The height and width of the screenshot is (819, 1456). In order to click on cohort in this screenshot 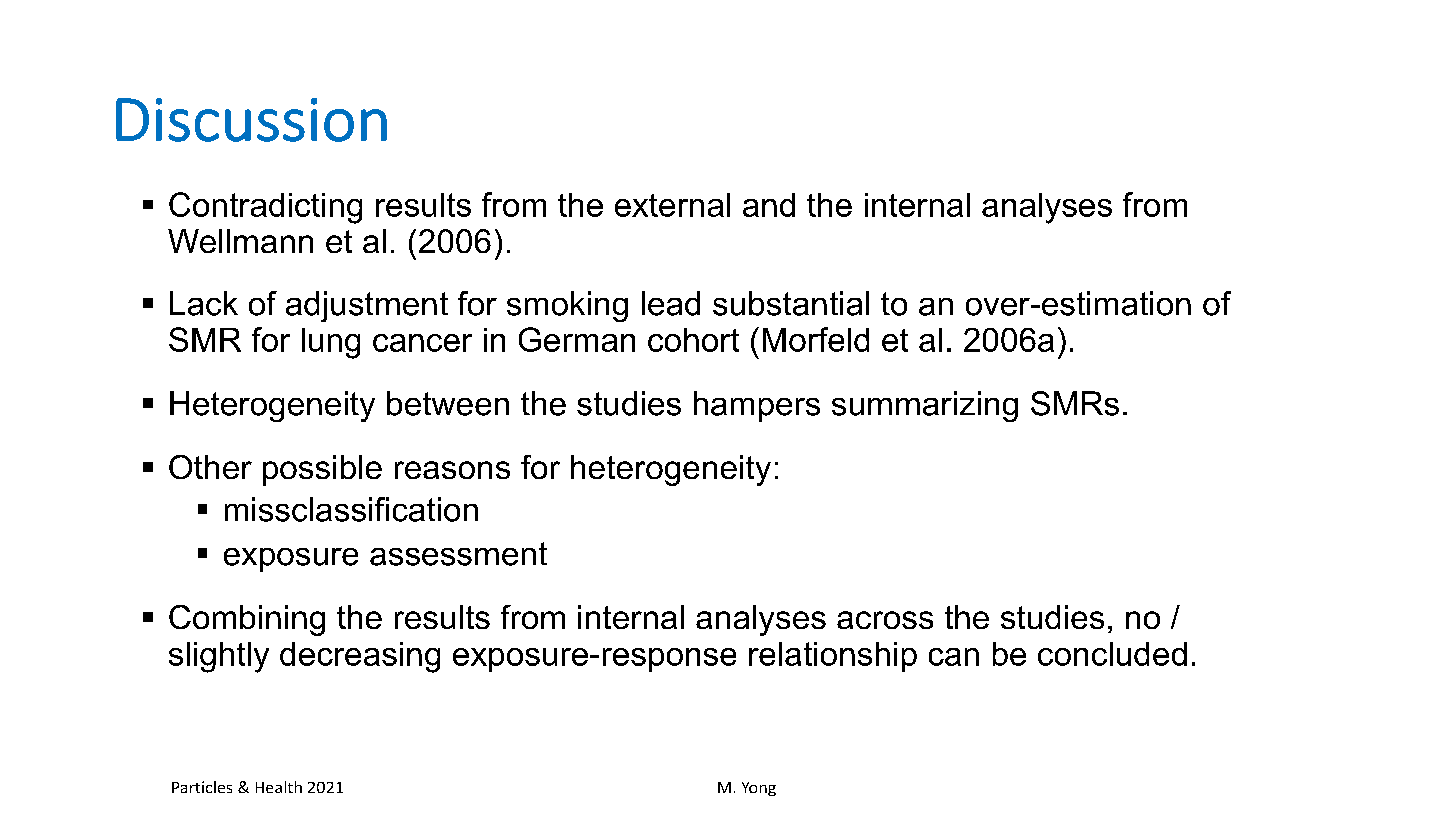, I will do `click(693, 340)`.
